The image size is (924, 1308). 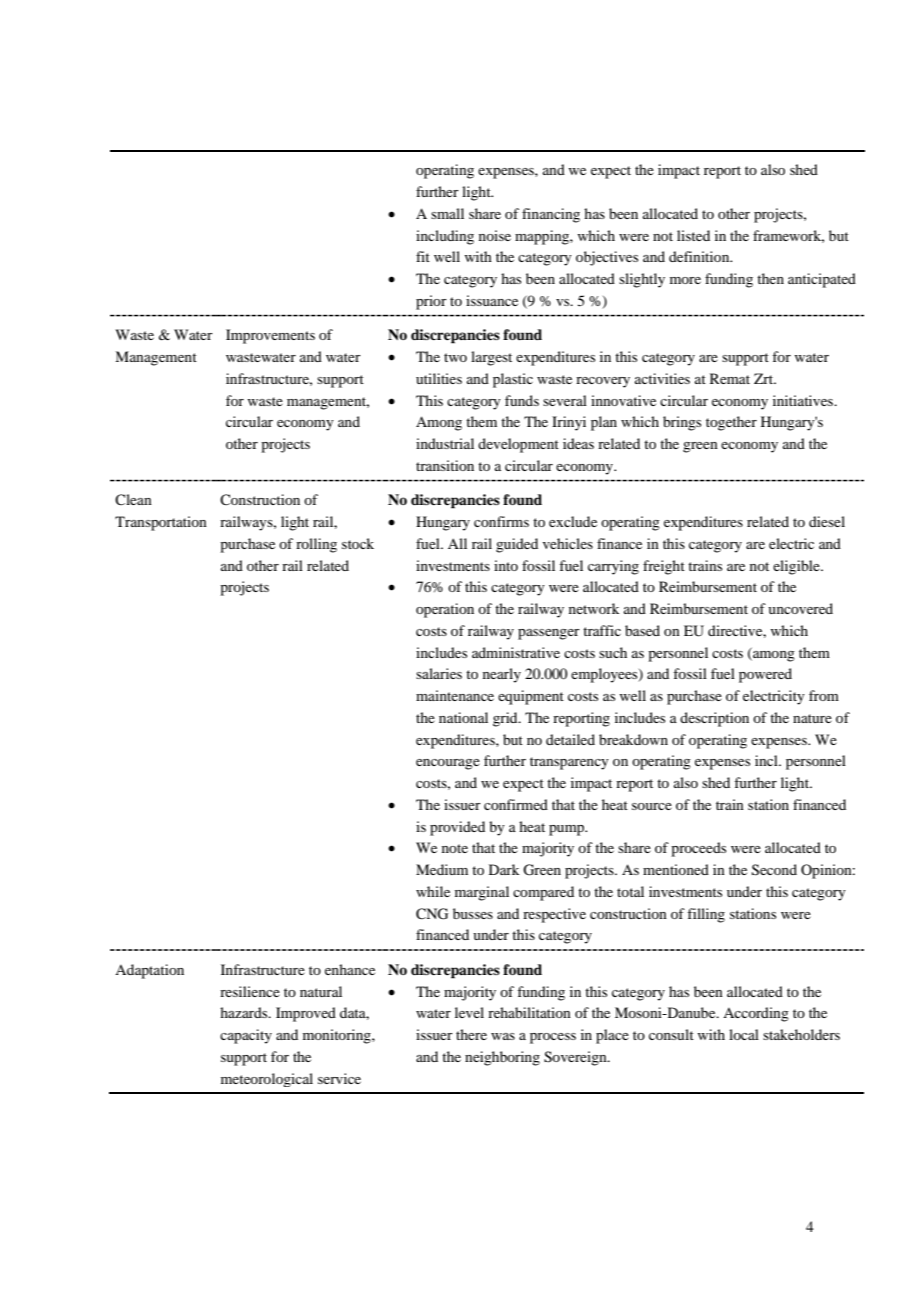 What do you see at coordinates (448, 764) in the page?
I see `encourage` at bounding box center [448, 764].
